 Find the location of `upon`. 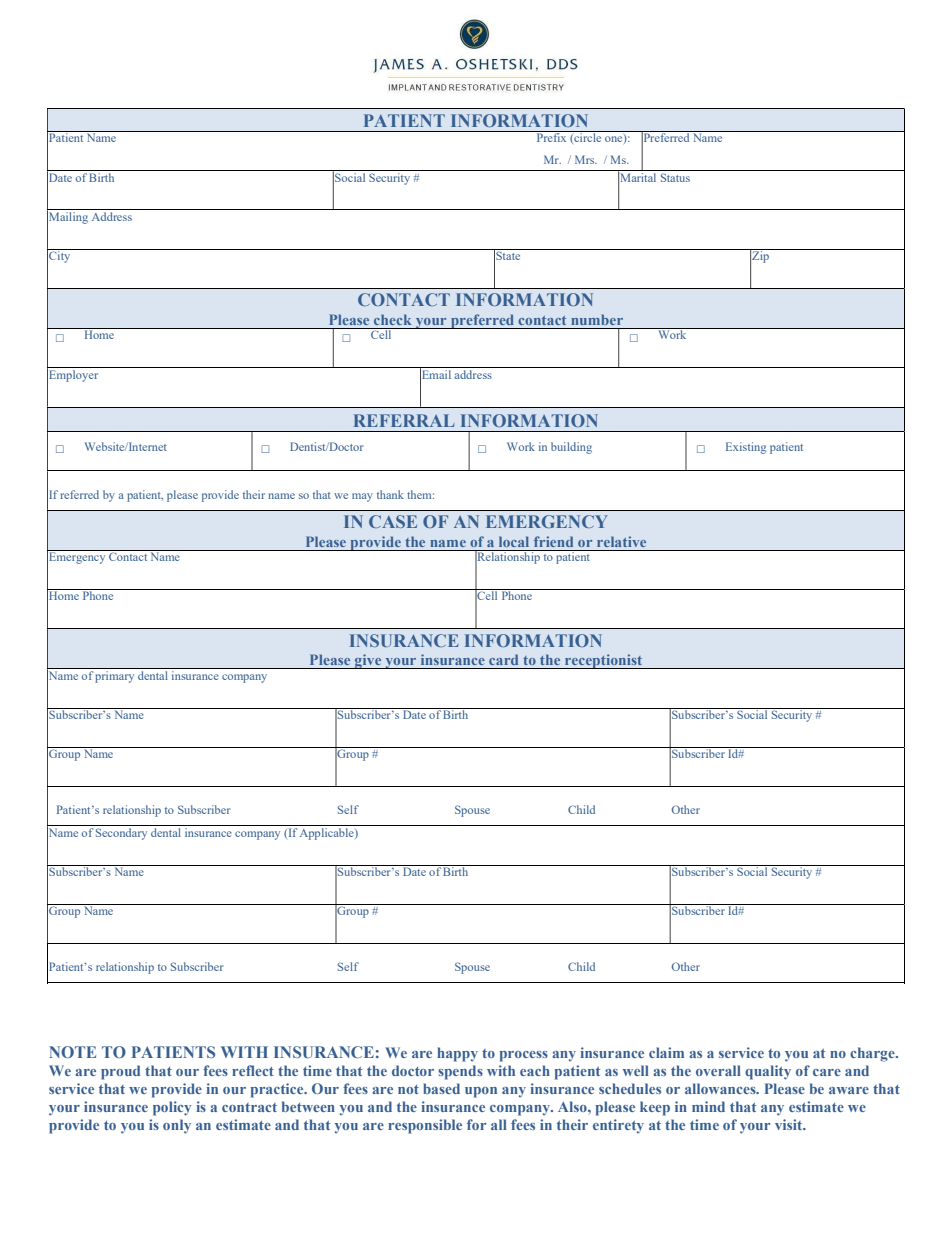

upon is located at coordinates (481, 1092).
